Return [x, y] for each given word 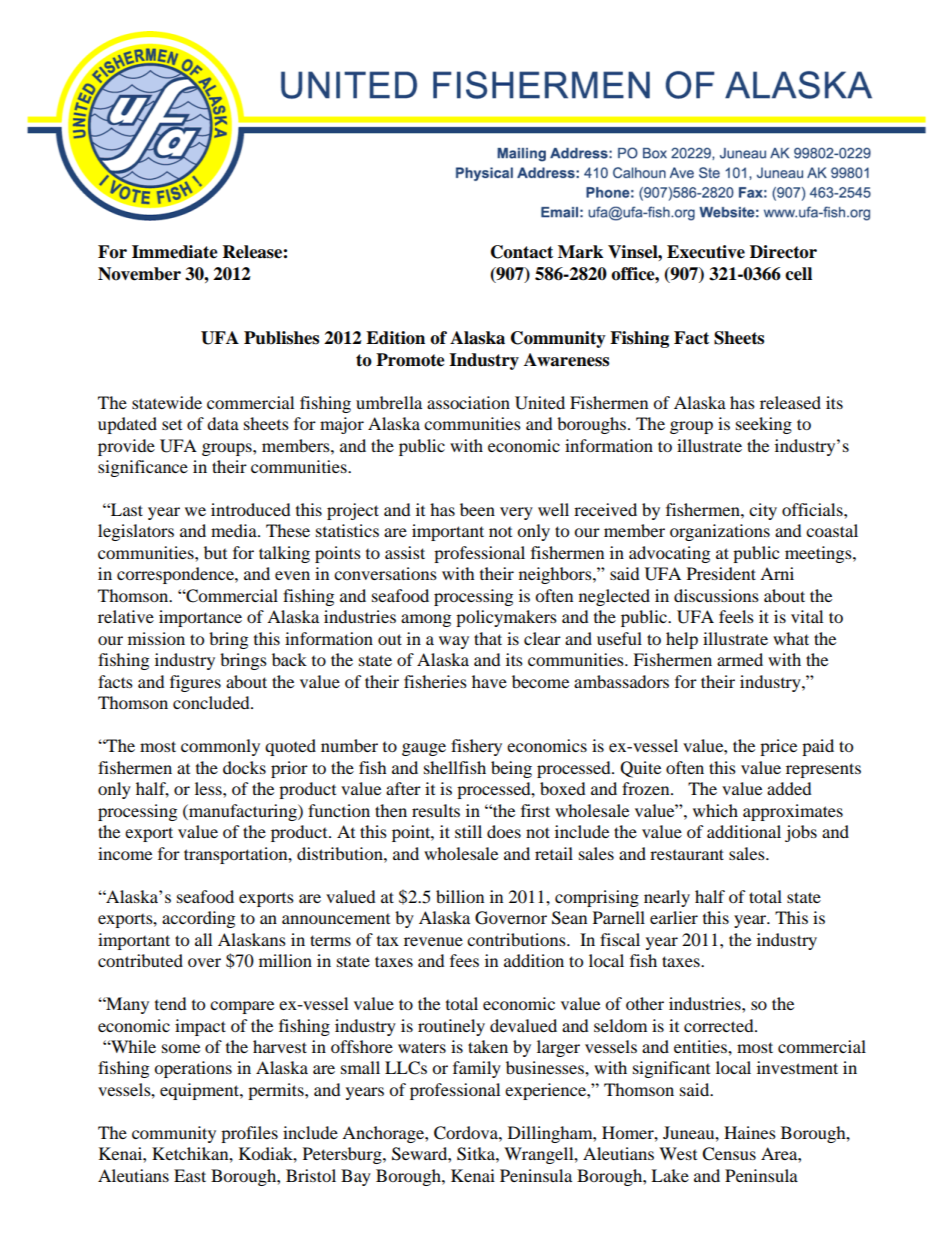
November [139, 274]
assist [405, 552]
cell [798, 274]
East [190, 1175]
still [468, 831]
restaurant [687, 854]
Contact [522, 252]
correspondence [176, 575]
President [721, 573]
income [125, 853]
